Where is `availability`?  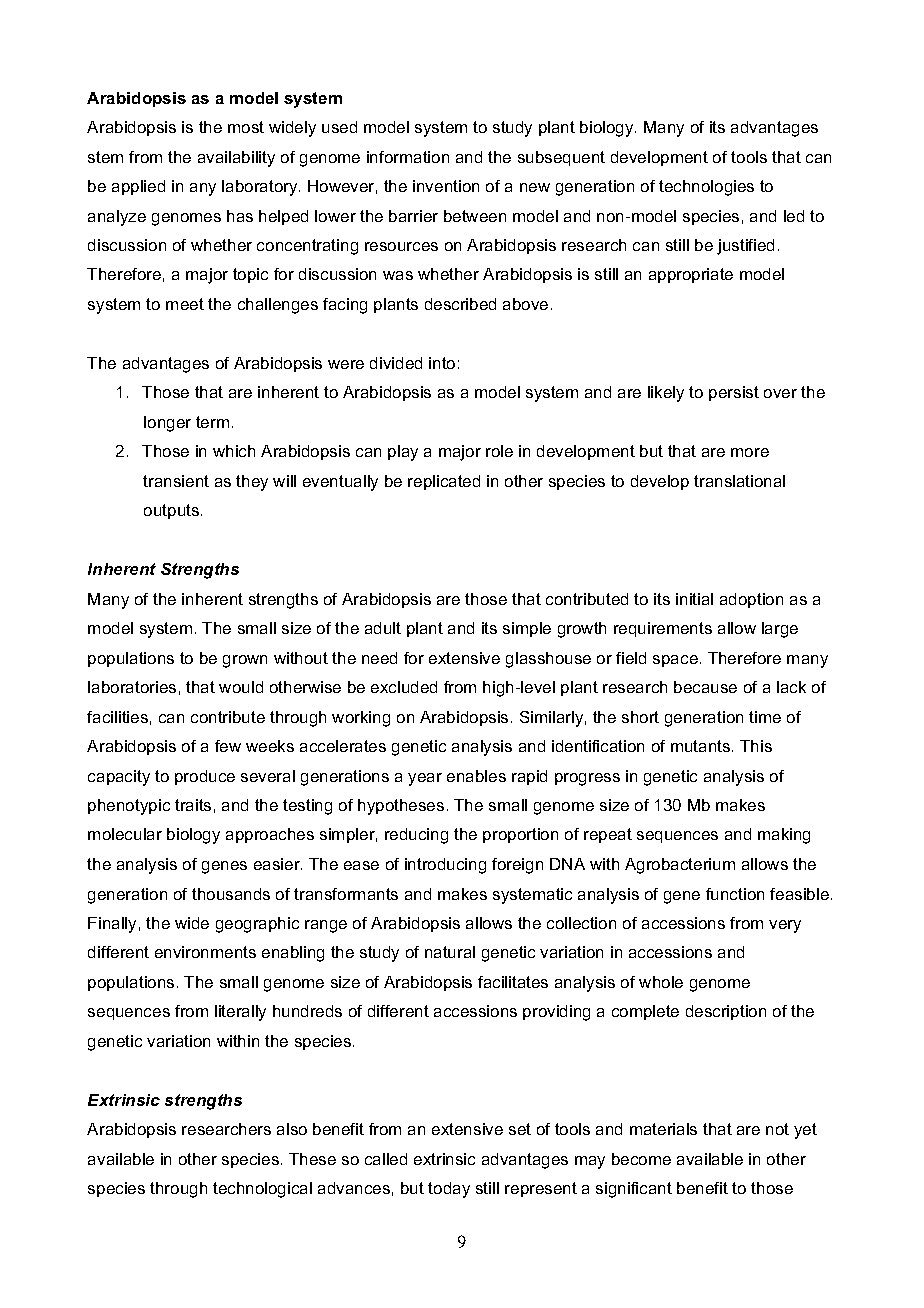 availability is located at coordinates (236, 159).
